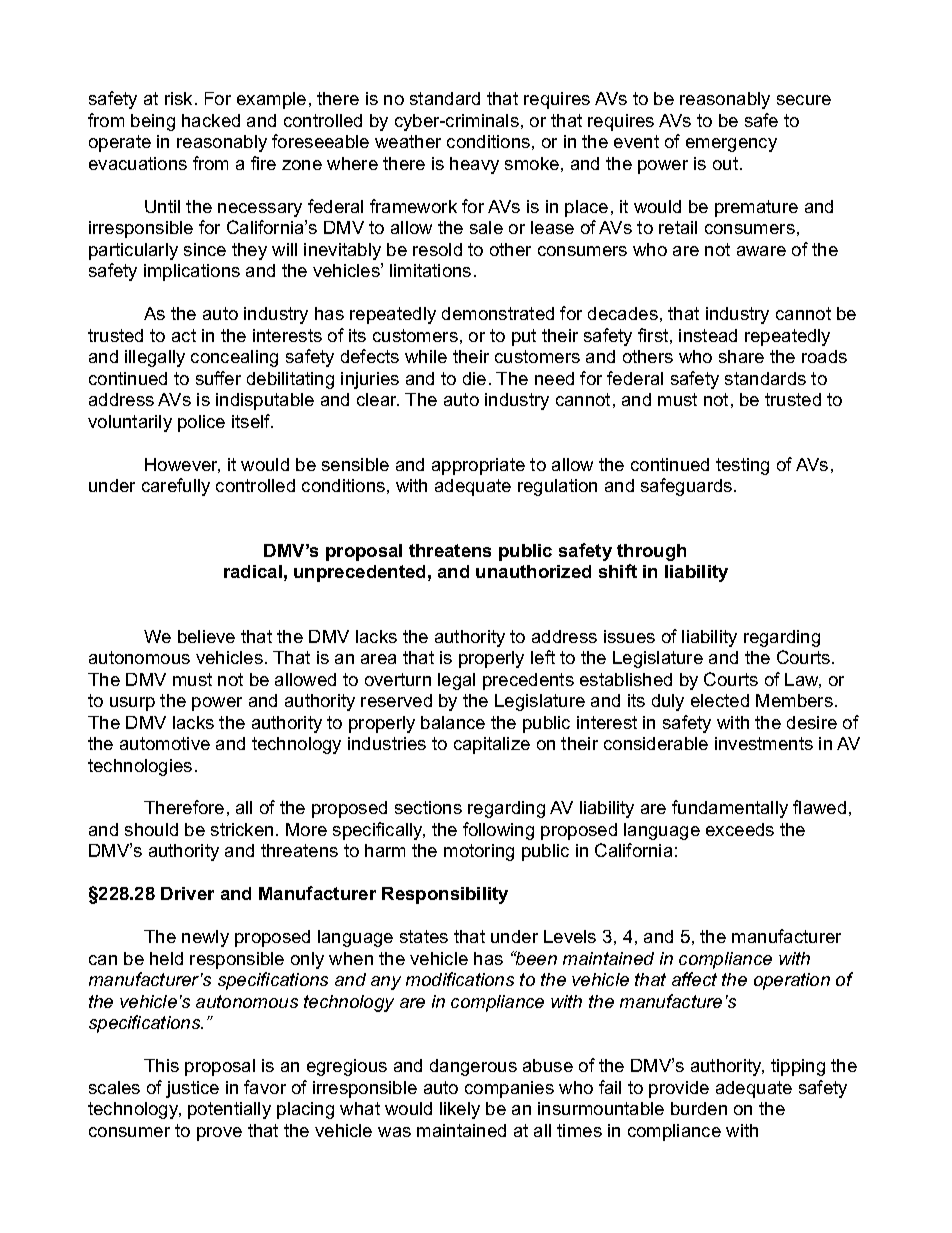 The height and width of the screenshot is (1233, 952). Describe the element at coordinates (533, 571) in the screenshot. I see `unauthorized` at that location.
